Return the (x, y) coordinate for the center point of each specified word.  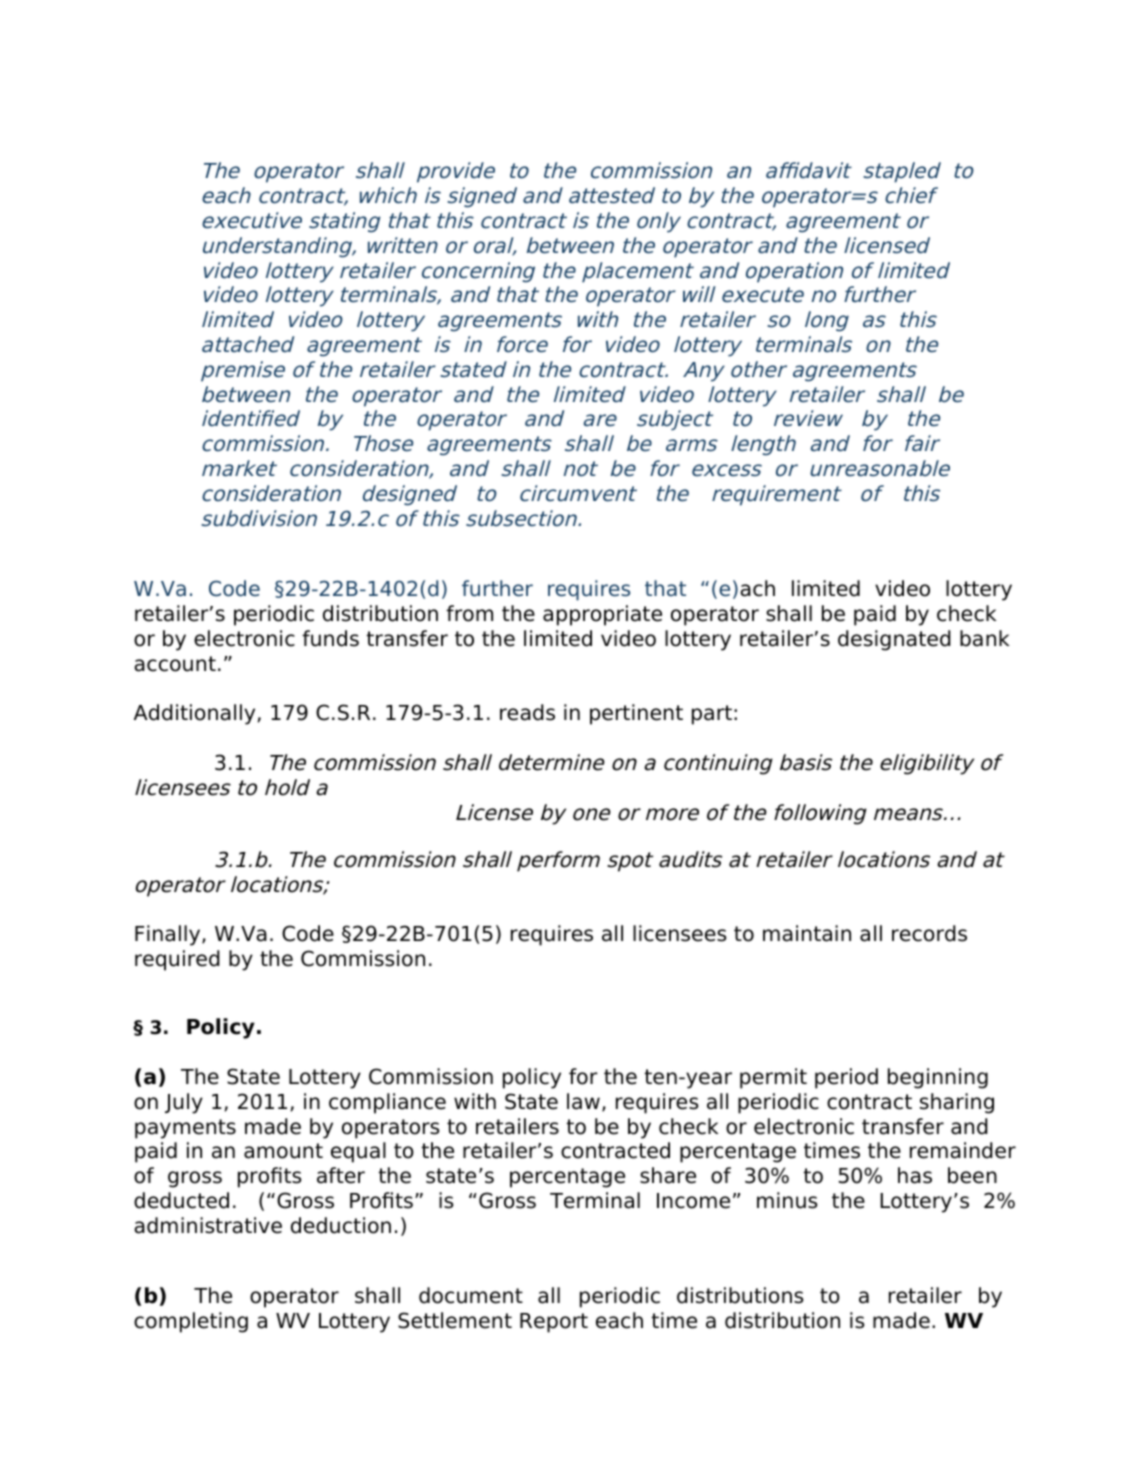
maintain (807, 933)
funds (330, 638)
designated (894, 640)
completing (191, 1322)
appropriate (602, 615)
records (929, 933)
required (177, 960)
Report (554, 1323)
